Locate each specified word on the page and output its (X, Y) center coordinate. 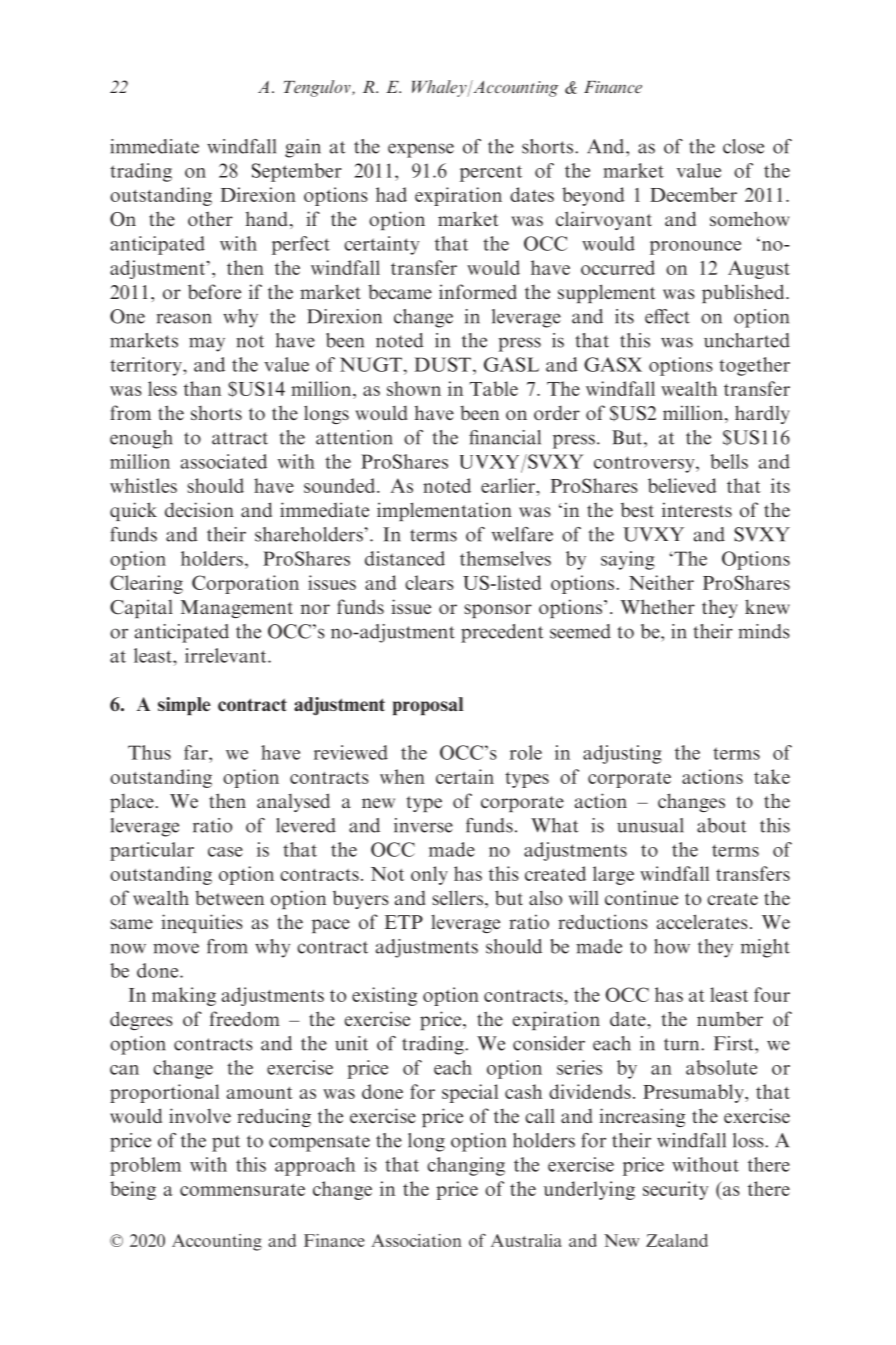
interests (697, 509)
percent (491, 173)
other (210, 218)
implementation (444, 511)
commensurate (242, 1189)
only (429, 875)
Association (416, 1240)
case (225, 852)
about (721, 825)
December (693, 194)
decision (199, 509)
